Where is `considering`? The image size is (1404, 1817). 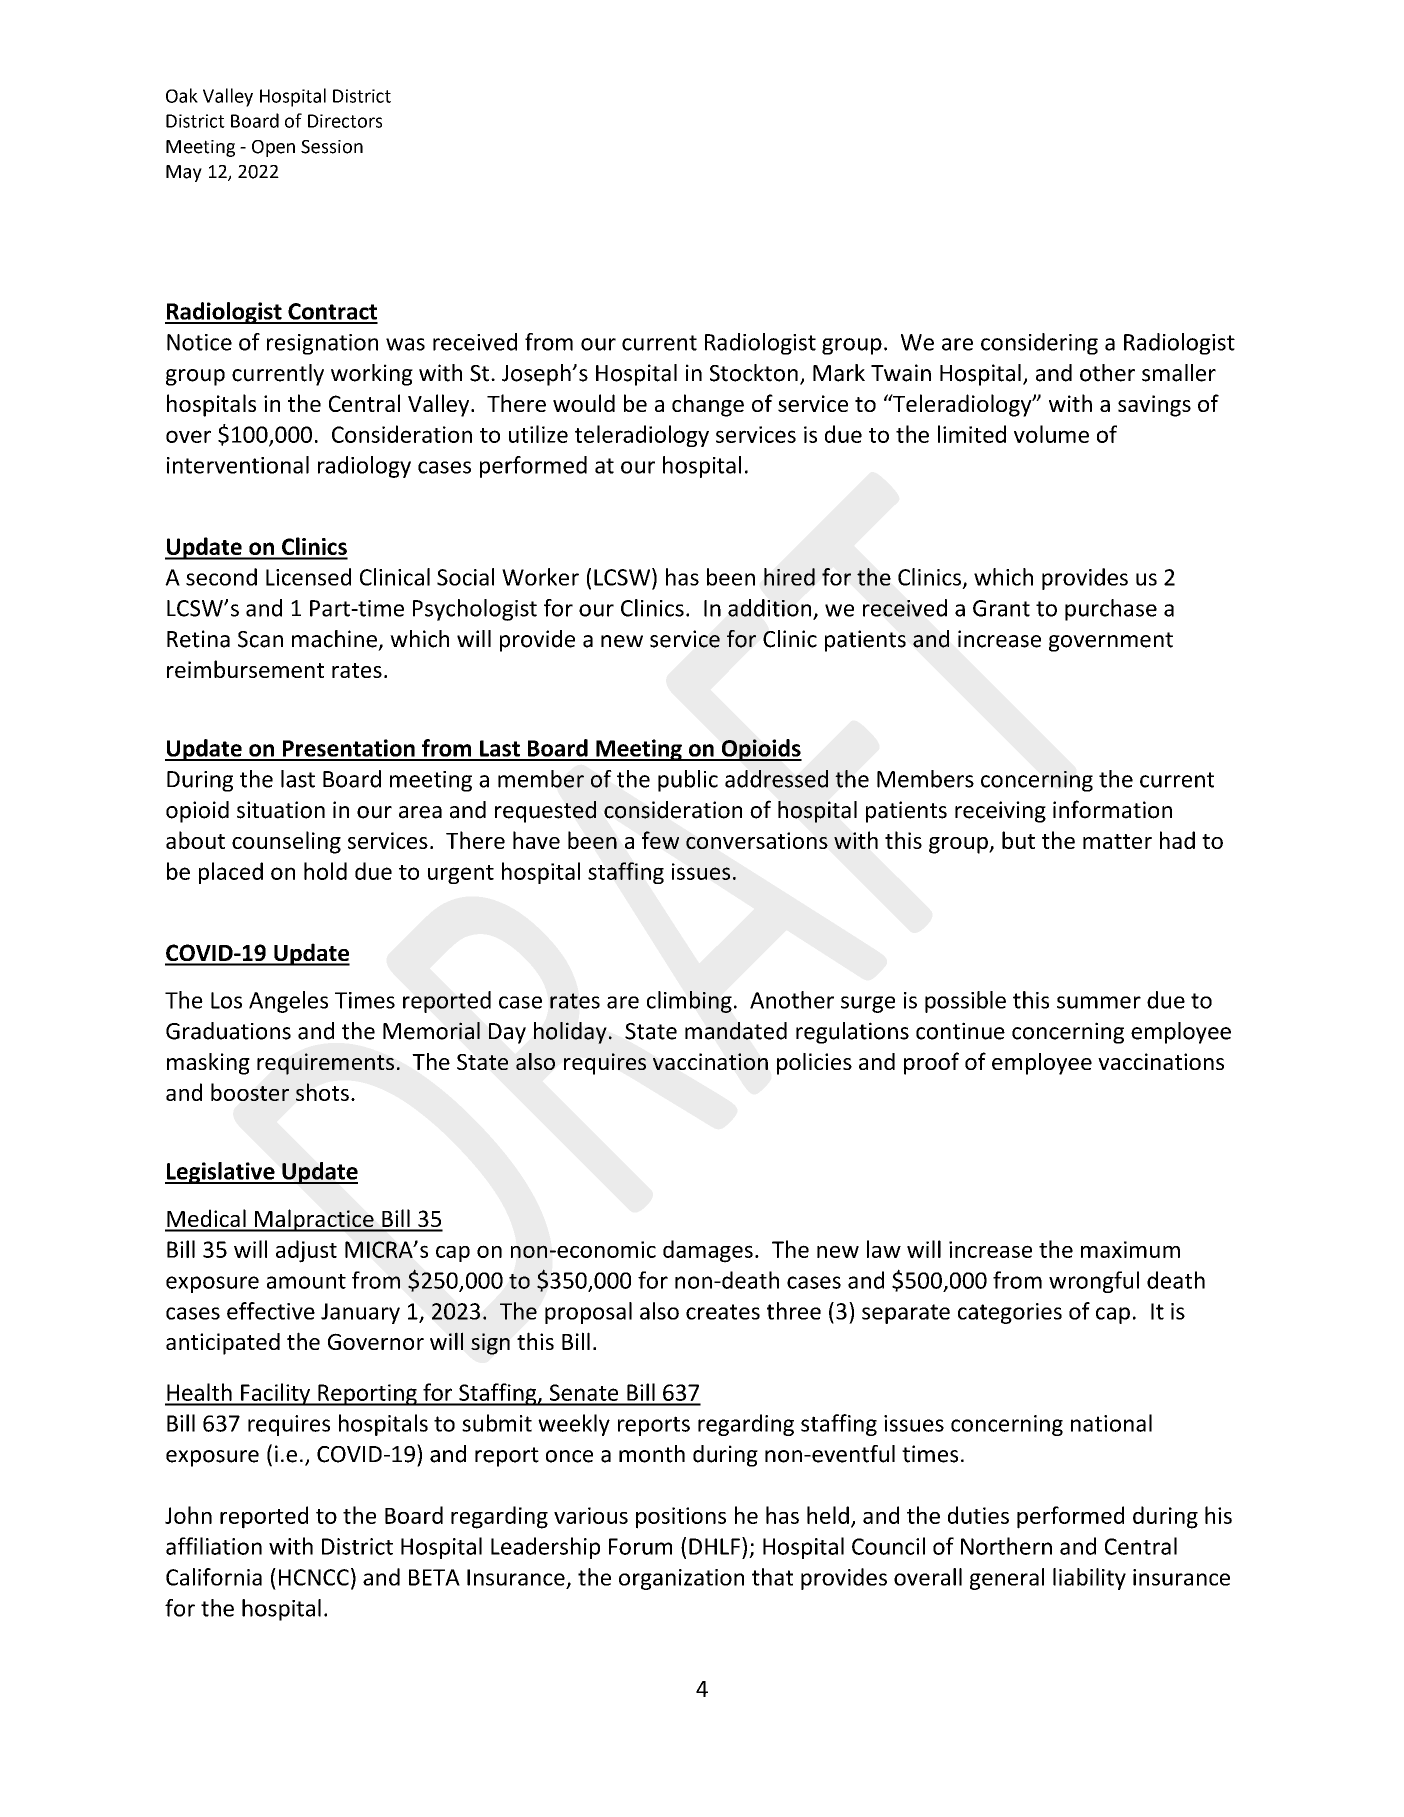
considering is located at coordinates (1039, 344).
